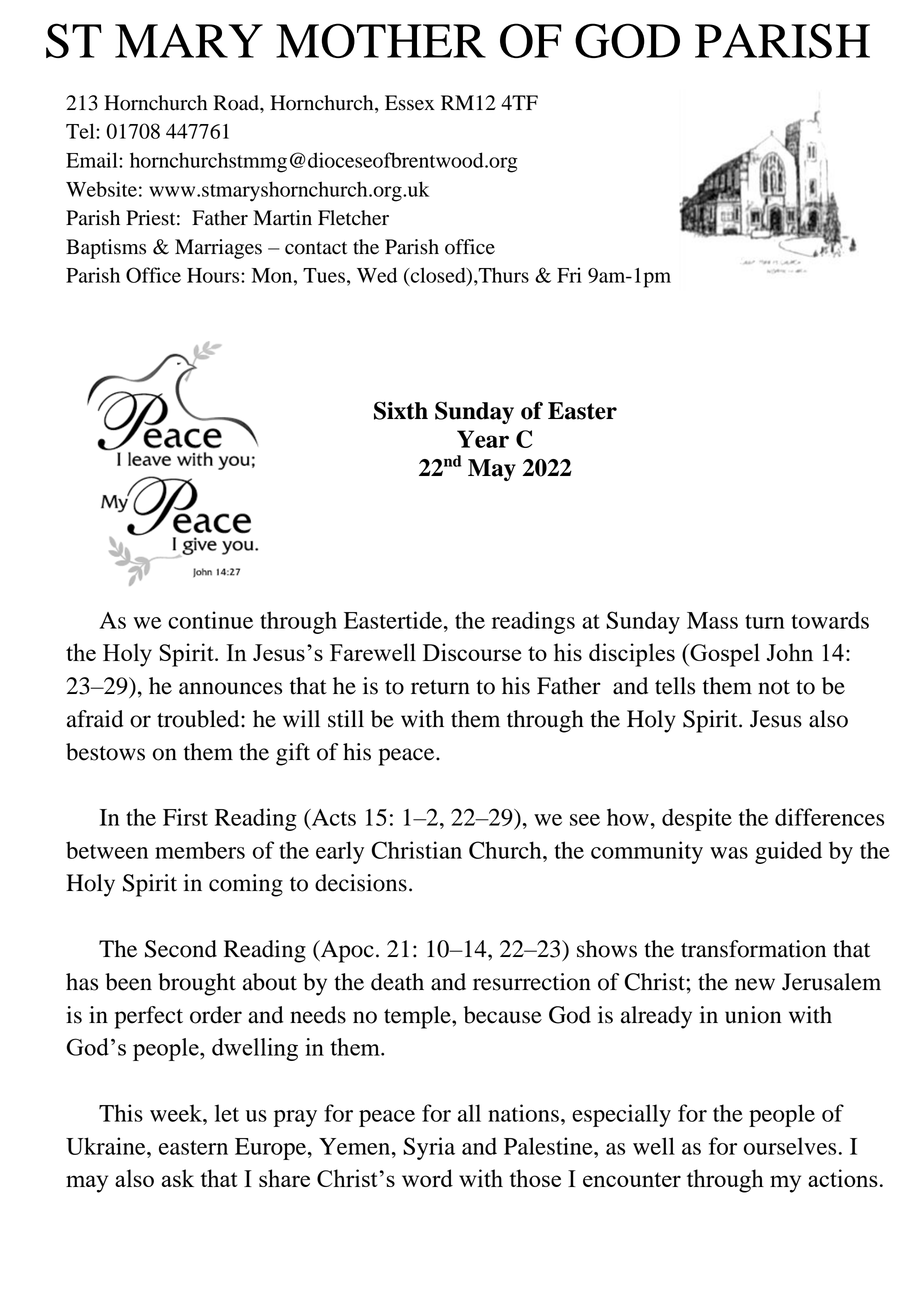  I want to click on was, so click(729, 853).
